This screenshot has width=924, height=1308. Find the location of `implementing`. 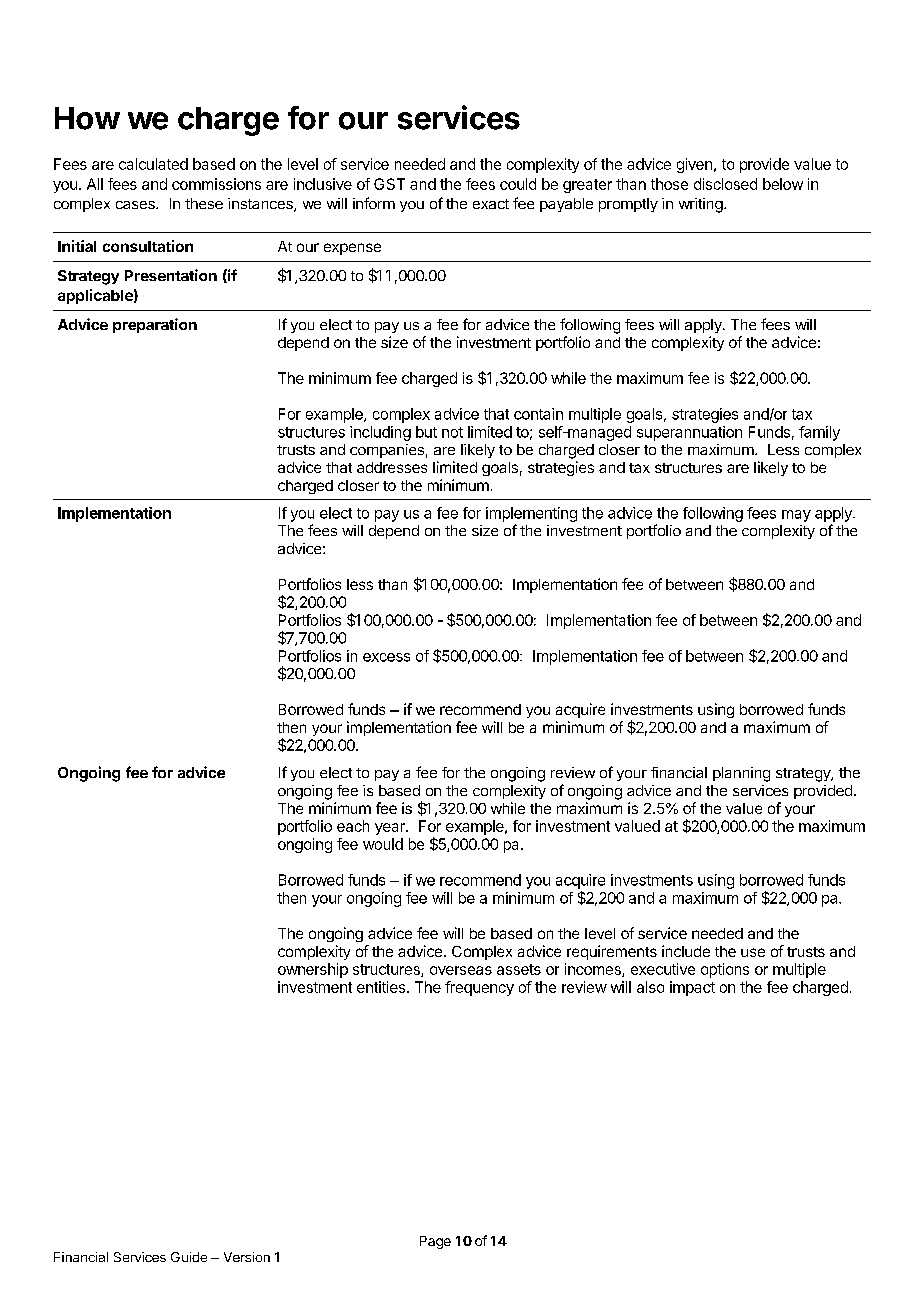

implementing is located at coordinates (531, 514).
